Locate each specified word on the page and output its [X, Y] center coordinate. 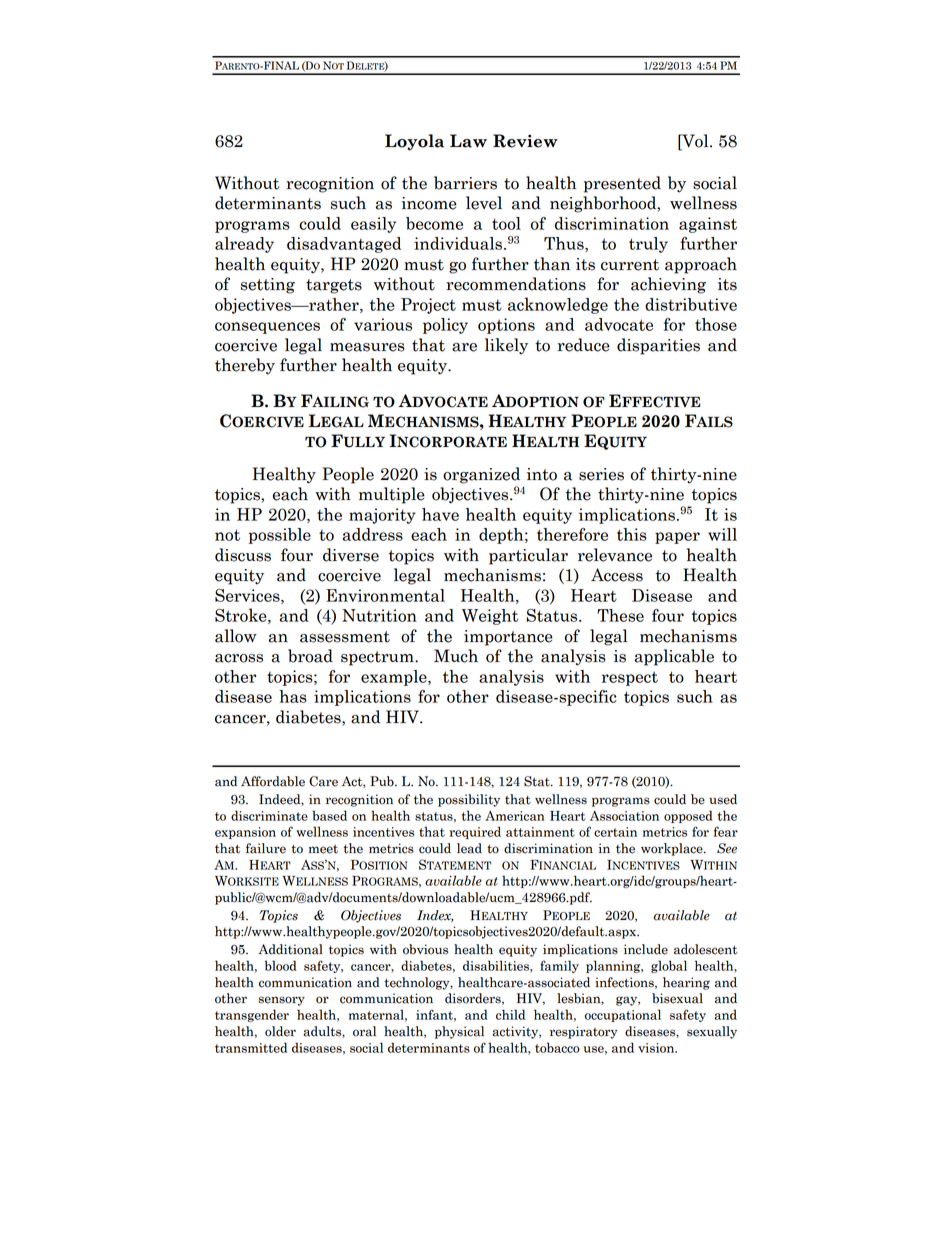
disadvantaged [344, 245]
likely [506, 346]
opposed [688, 816]
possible [280, 536]
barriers [465, 183]
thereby [245, 366]
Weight [490, 617]
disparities [658, 346]
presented [622, 184]
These [620, 615]
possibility [469, 800]
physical [459, 1032]
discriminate [269, 815]
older [280, 1031]
